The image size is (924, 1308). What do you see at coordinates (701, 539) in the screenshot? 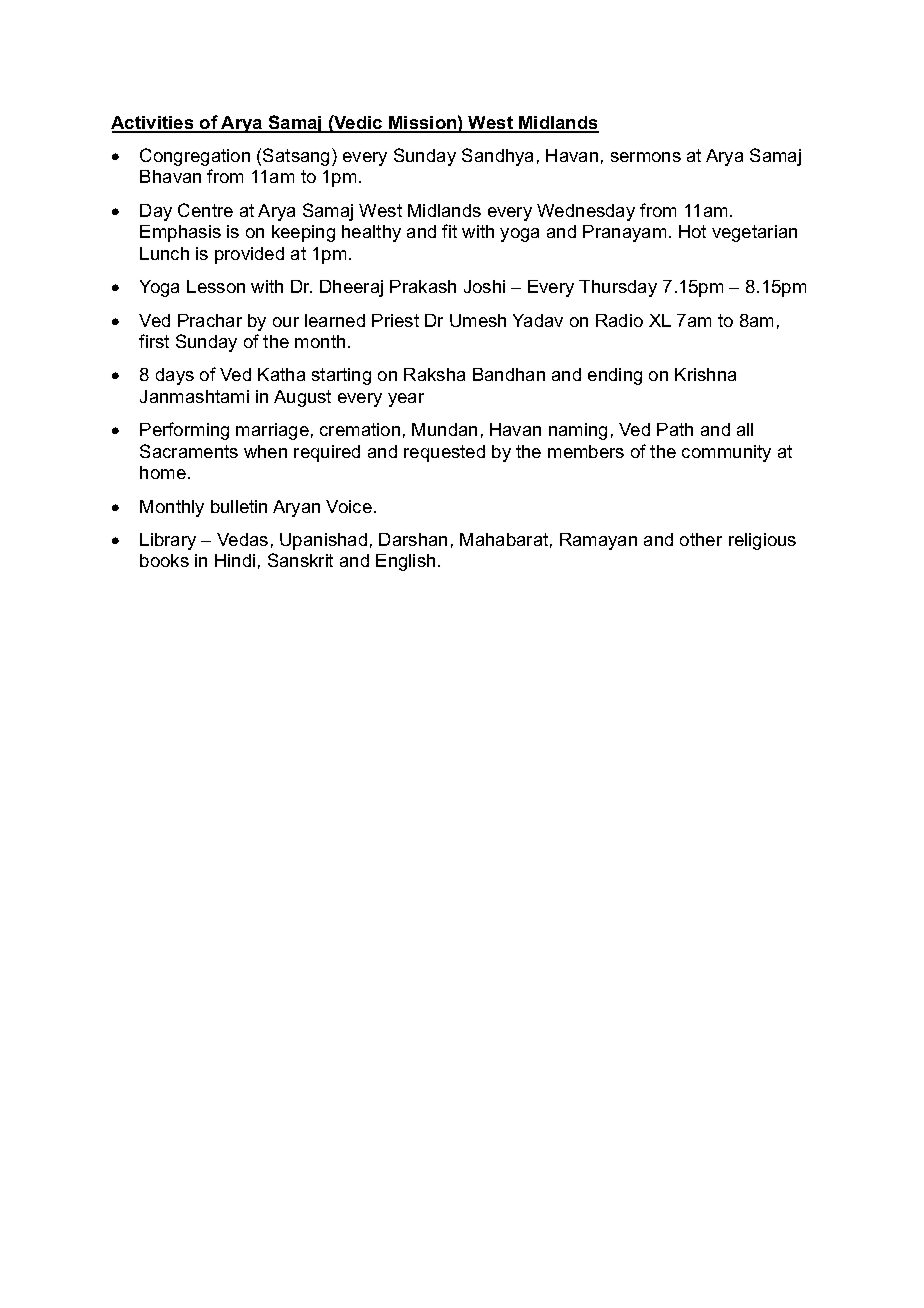
I see `other` at bounding box center [701, 539].
